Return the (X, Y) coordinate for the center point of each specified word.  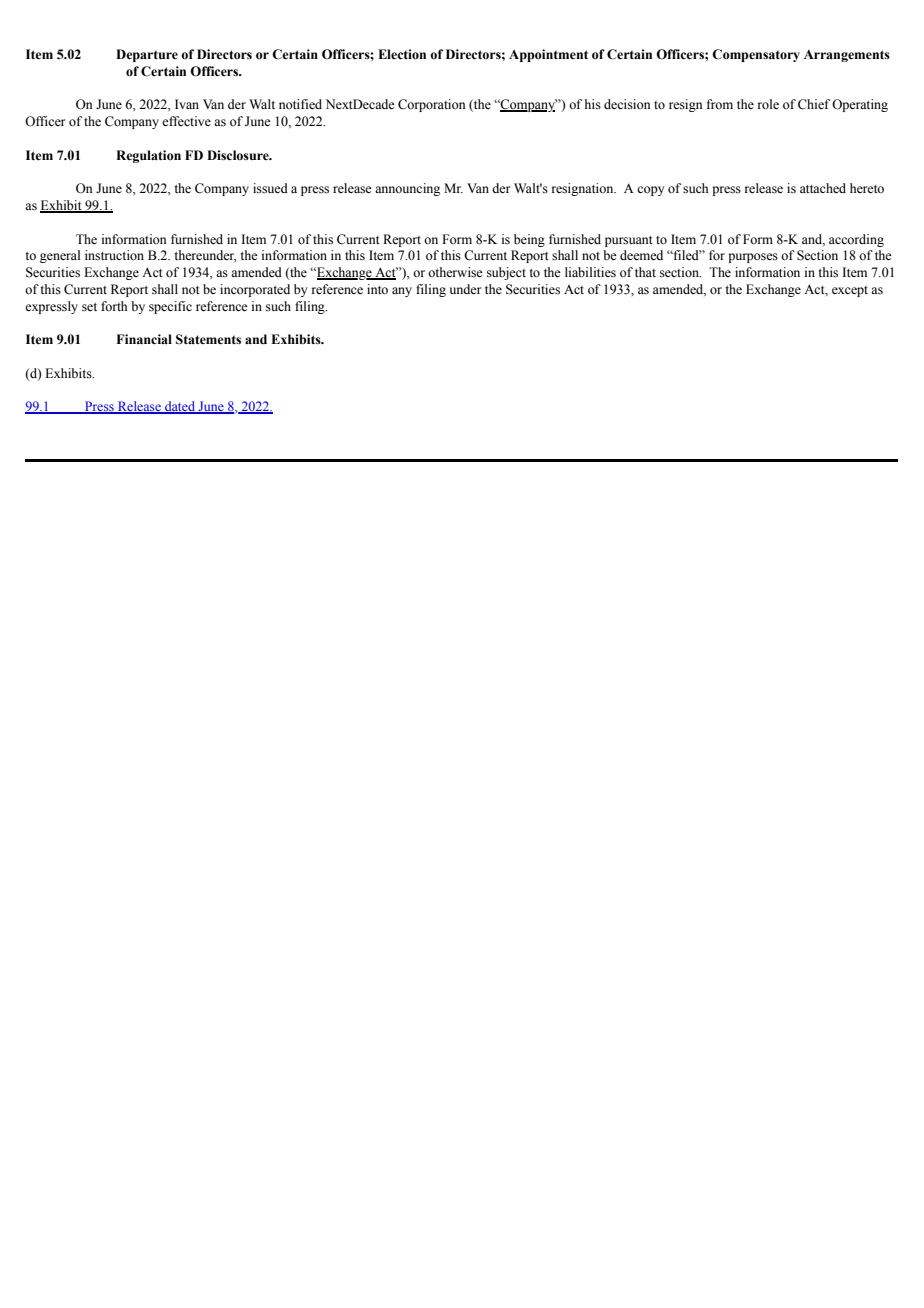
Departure (147, 55)
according (856, 240)
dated (180, 407)
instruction (114, 255)
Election (402, 54)
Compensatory (756, 55)
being (529, 240)
